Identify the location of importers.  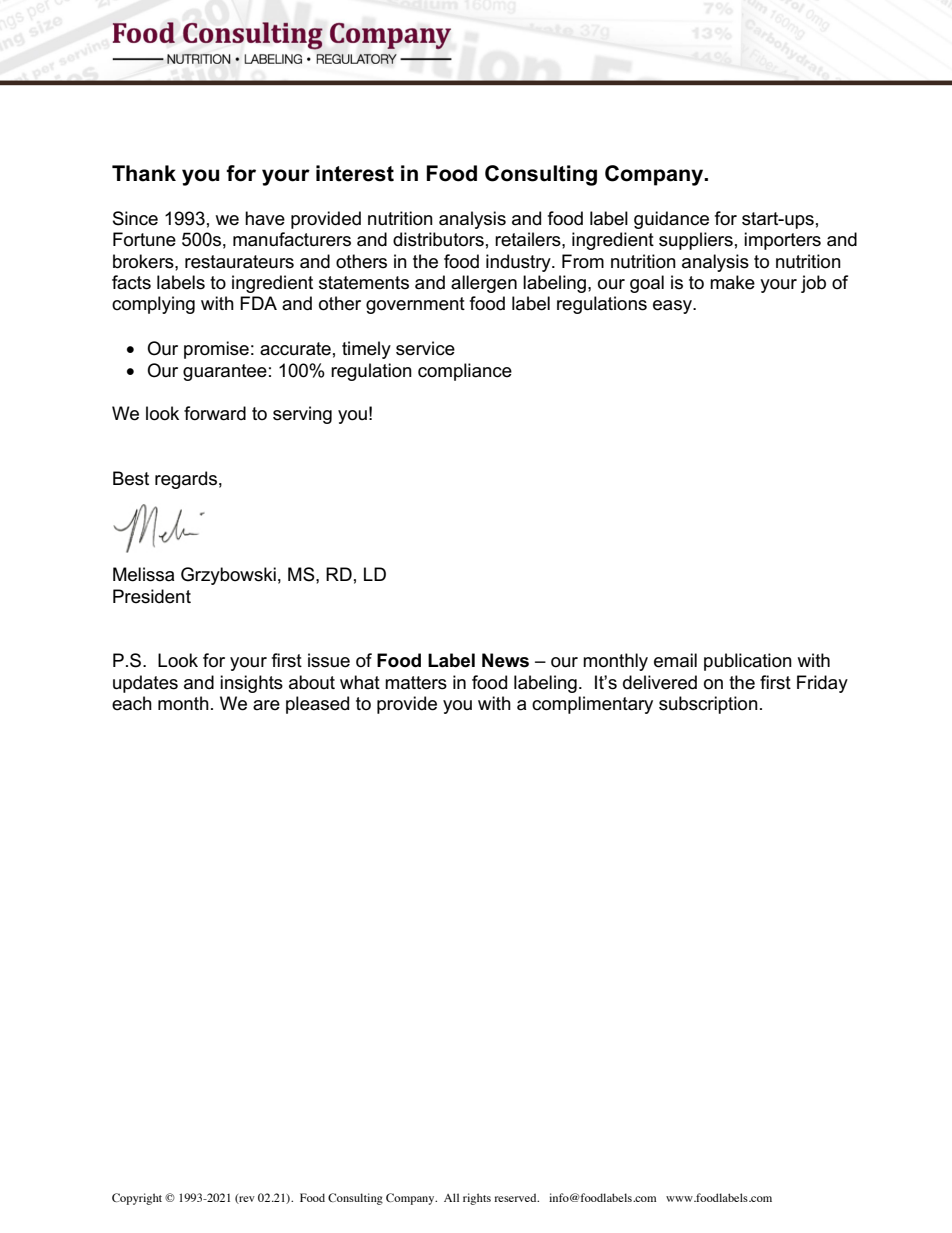
(782, 241).
